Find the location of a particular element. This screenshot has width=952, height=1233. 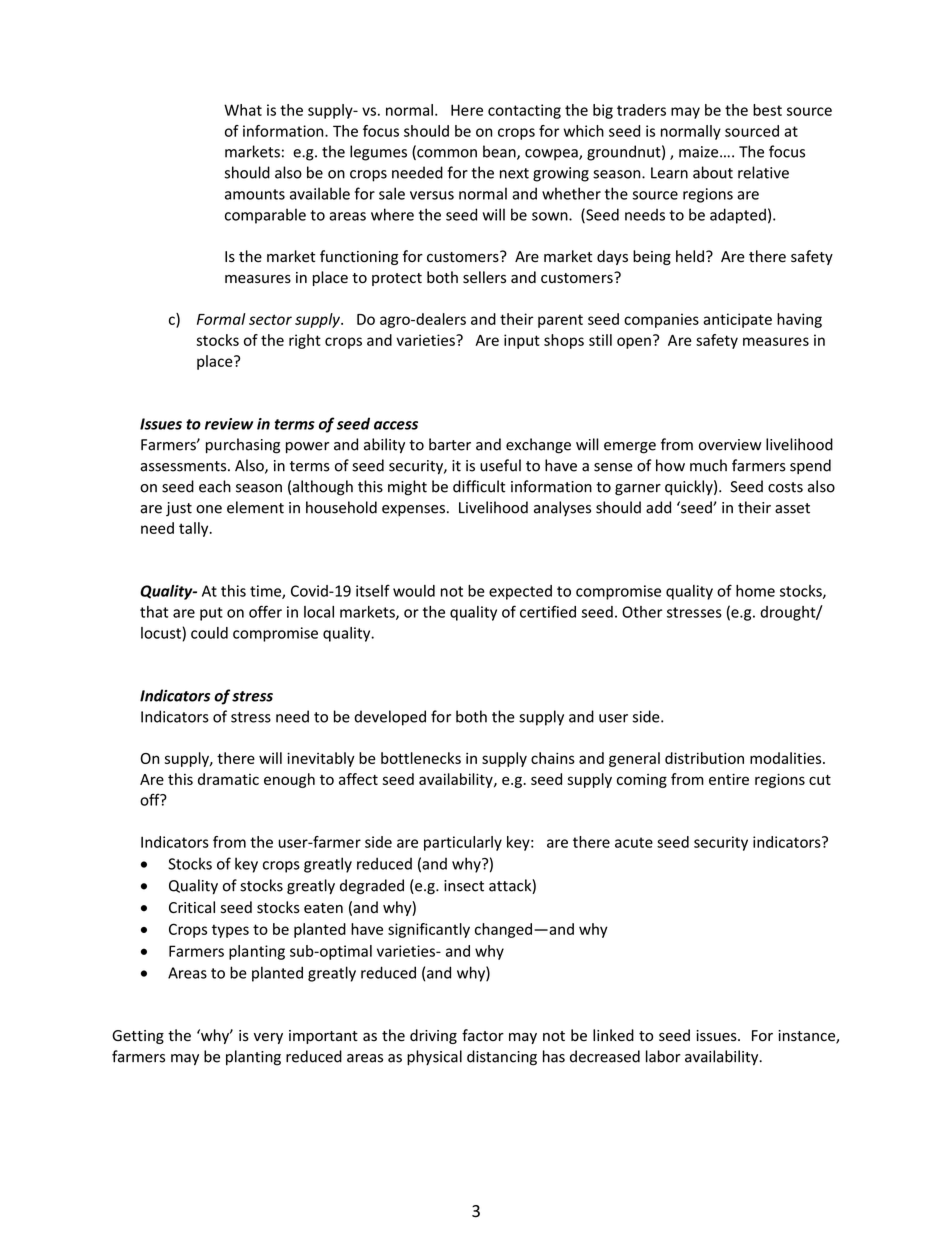

labor is located at coordinates (663, 1056).
